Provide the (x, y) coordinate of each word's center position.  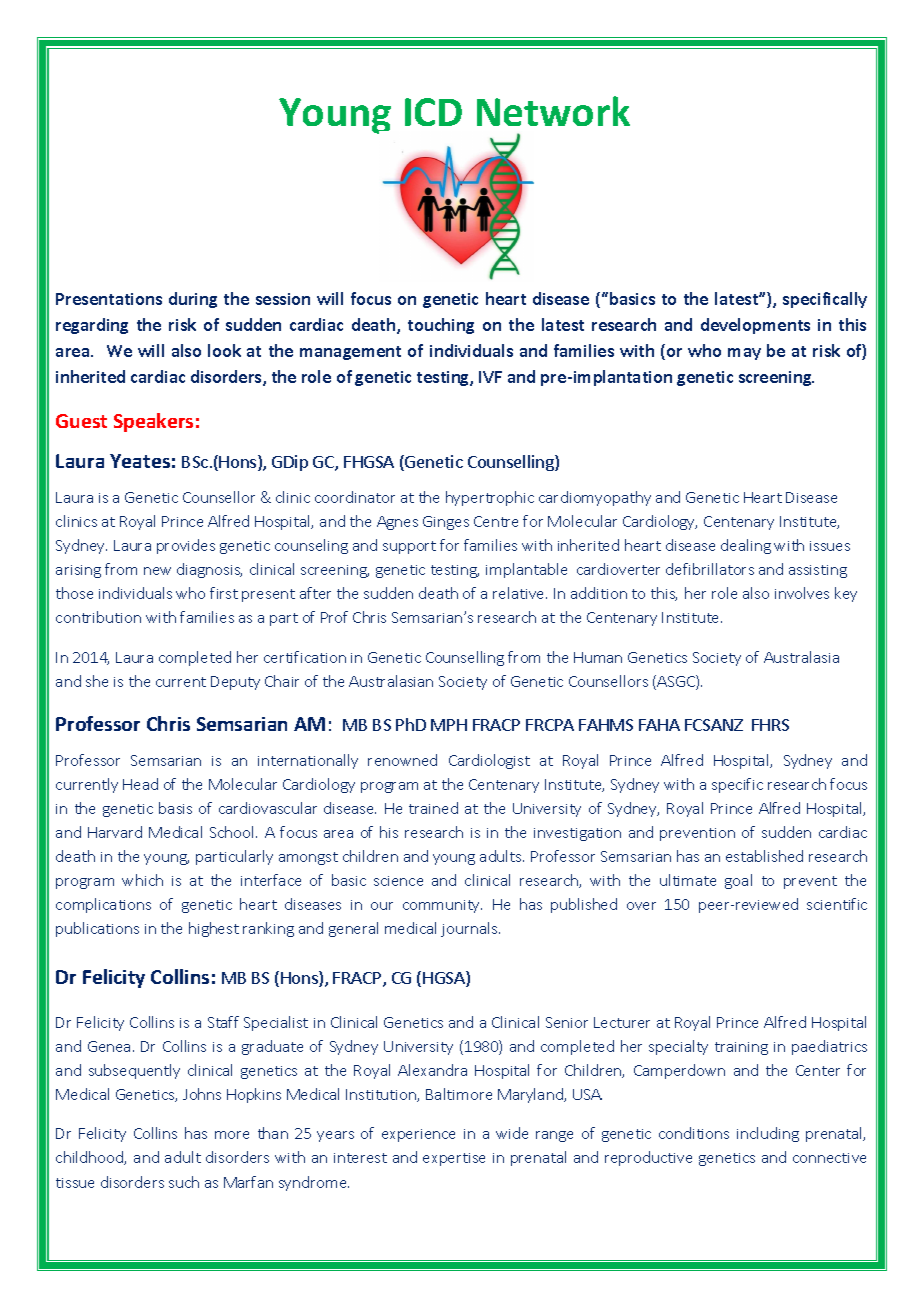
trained (433, 808)
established (764, 856)
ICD (433, 112)
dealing (746, 546)
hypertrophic (490, 498)
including (768, 1134)
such (184, 1182)
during (193, 300)
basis (175, 808)
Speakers (153, 422)
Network (553, 111)
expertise (454, 1159)
